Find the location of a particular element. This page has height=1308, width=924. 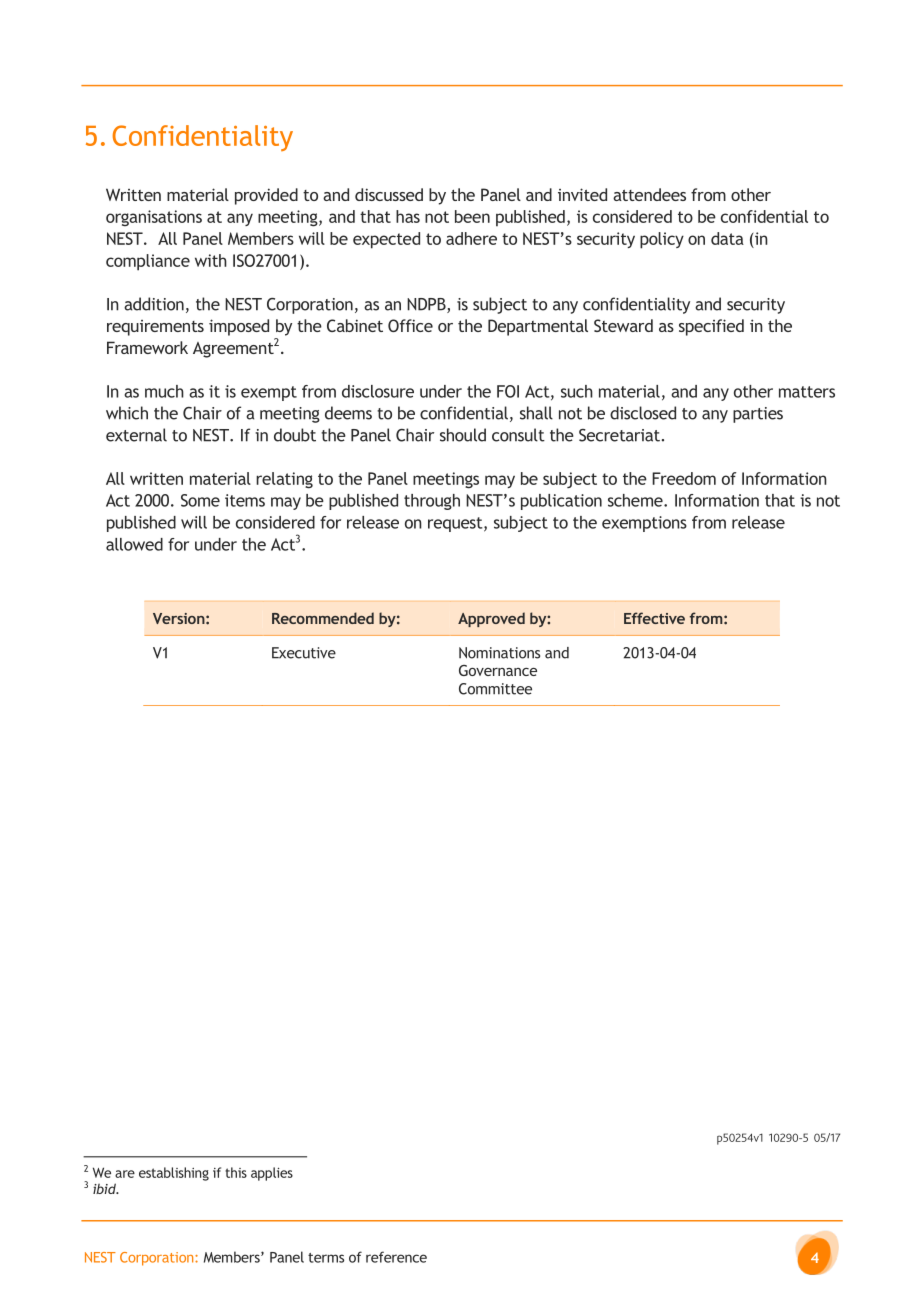

terms is located at coordinates (326, 1258).
